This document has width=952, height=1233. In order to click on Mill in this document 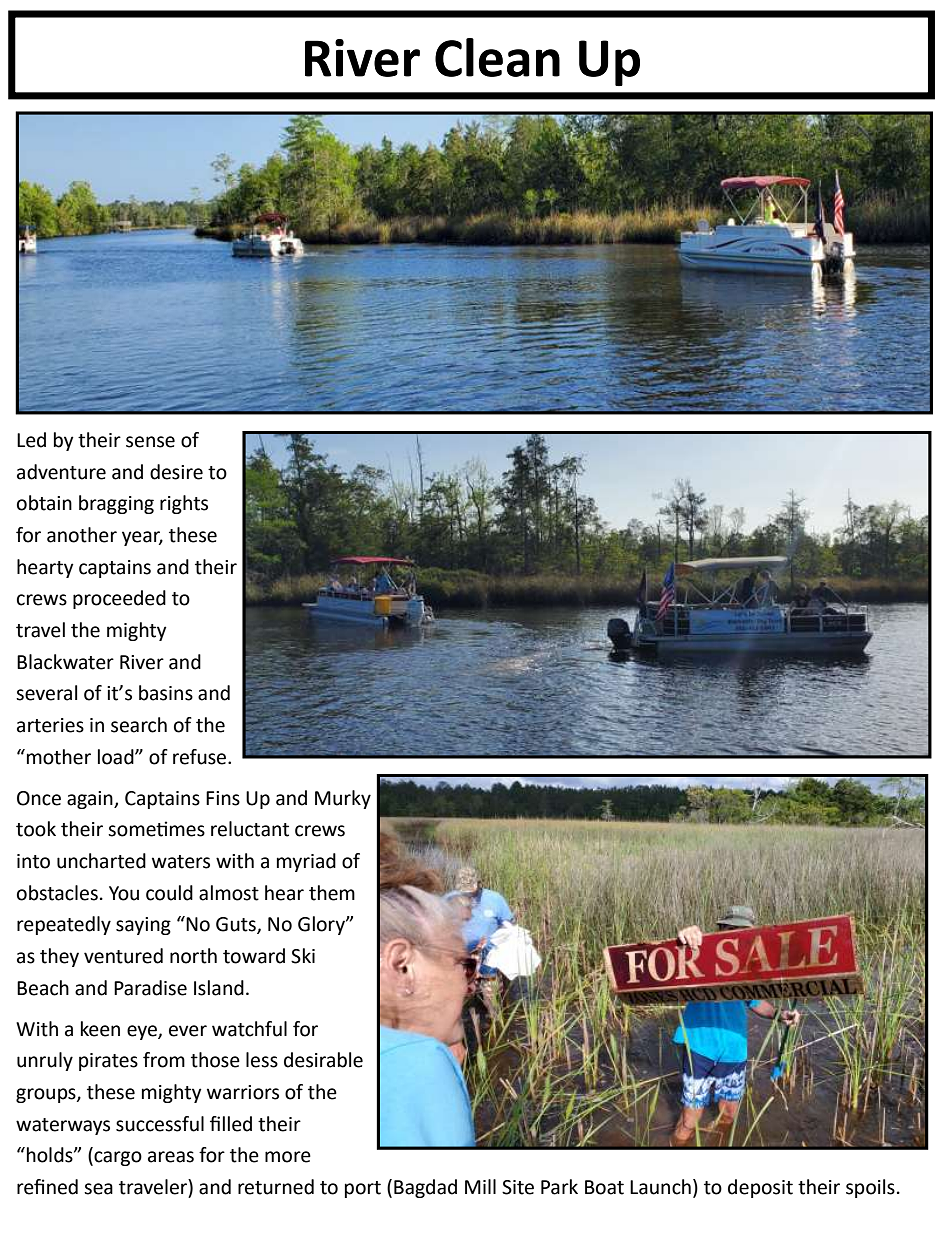, I will do `click(480, 1186)`.
